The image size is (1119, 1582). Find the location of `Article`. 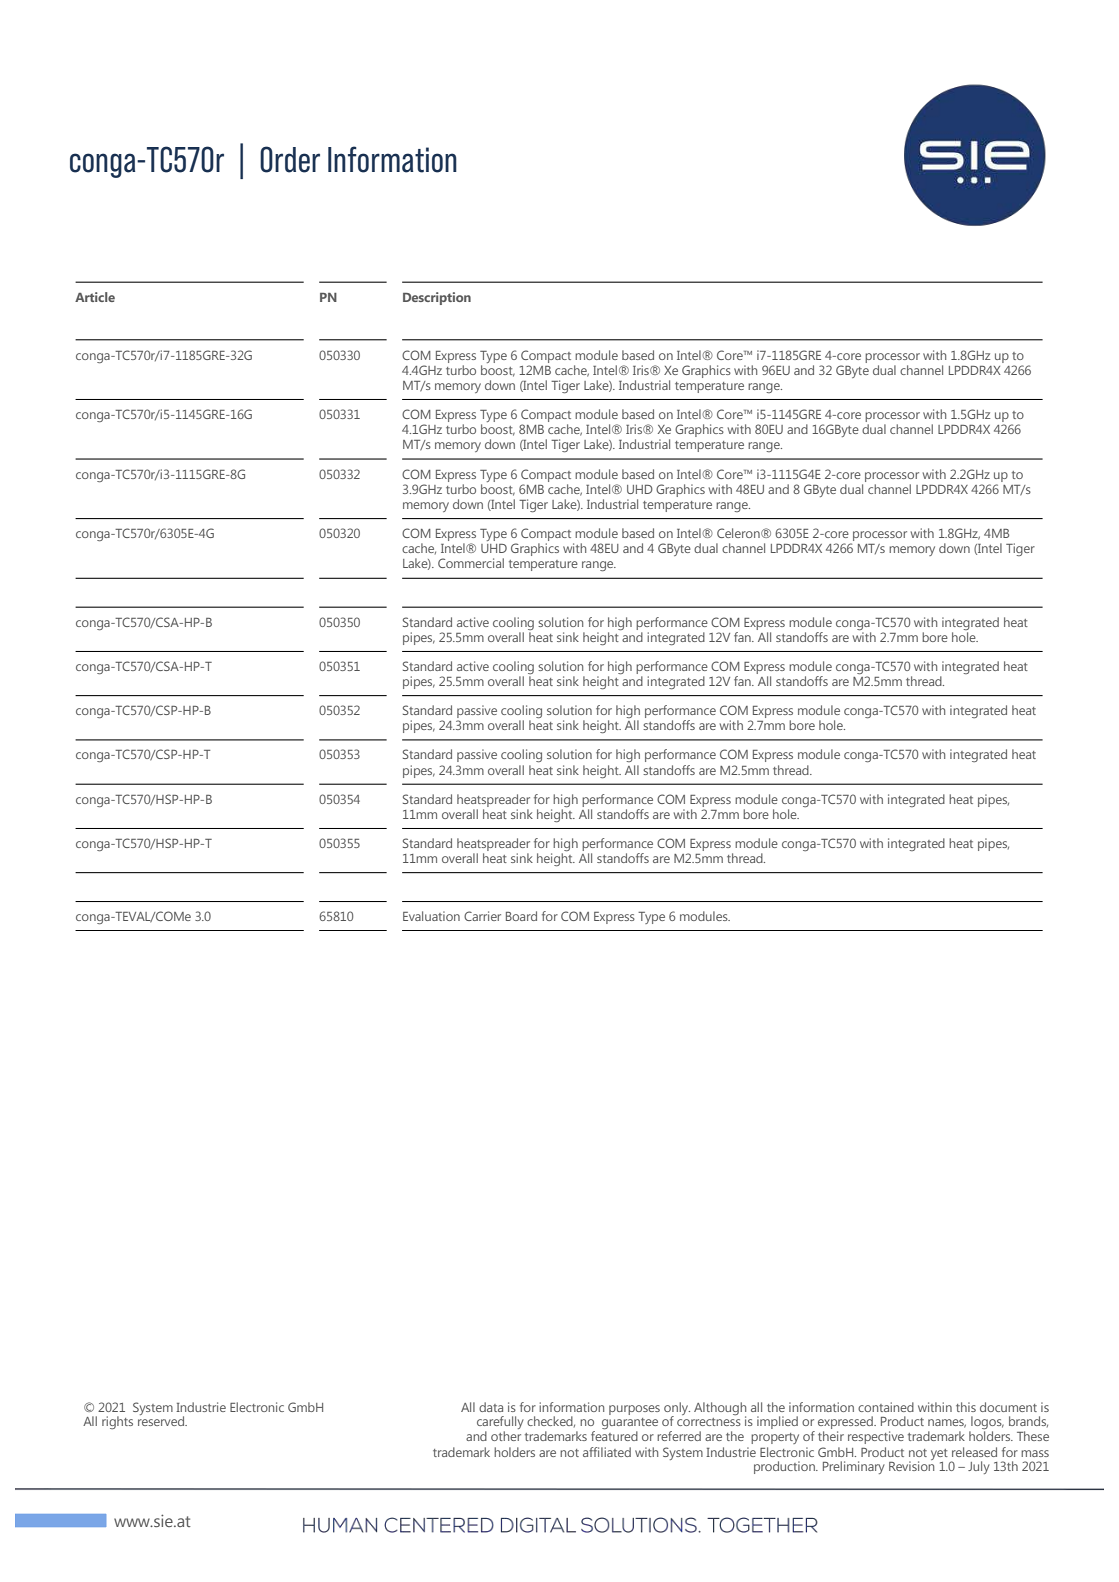

Article is located at coordinates (95, 297).
